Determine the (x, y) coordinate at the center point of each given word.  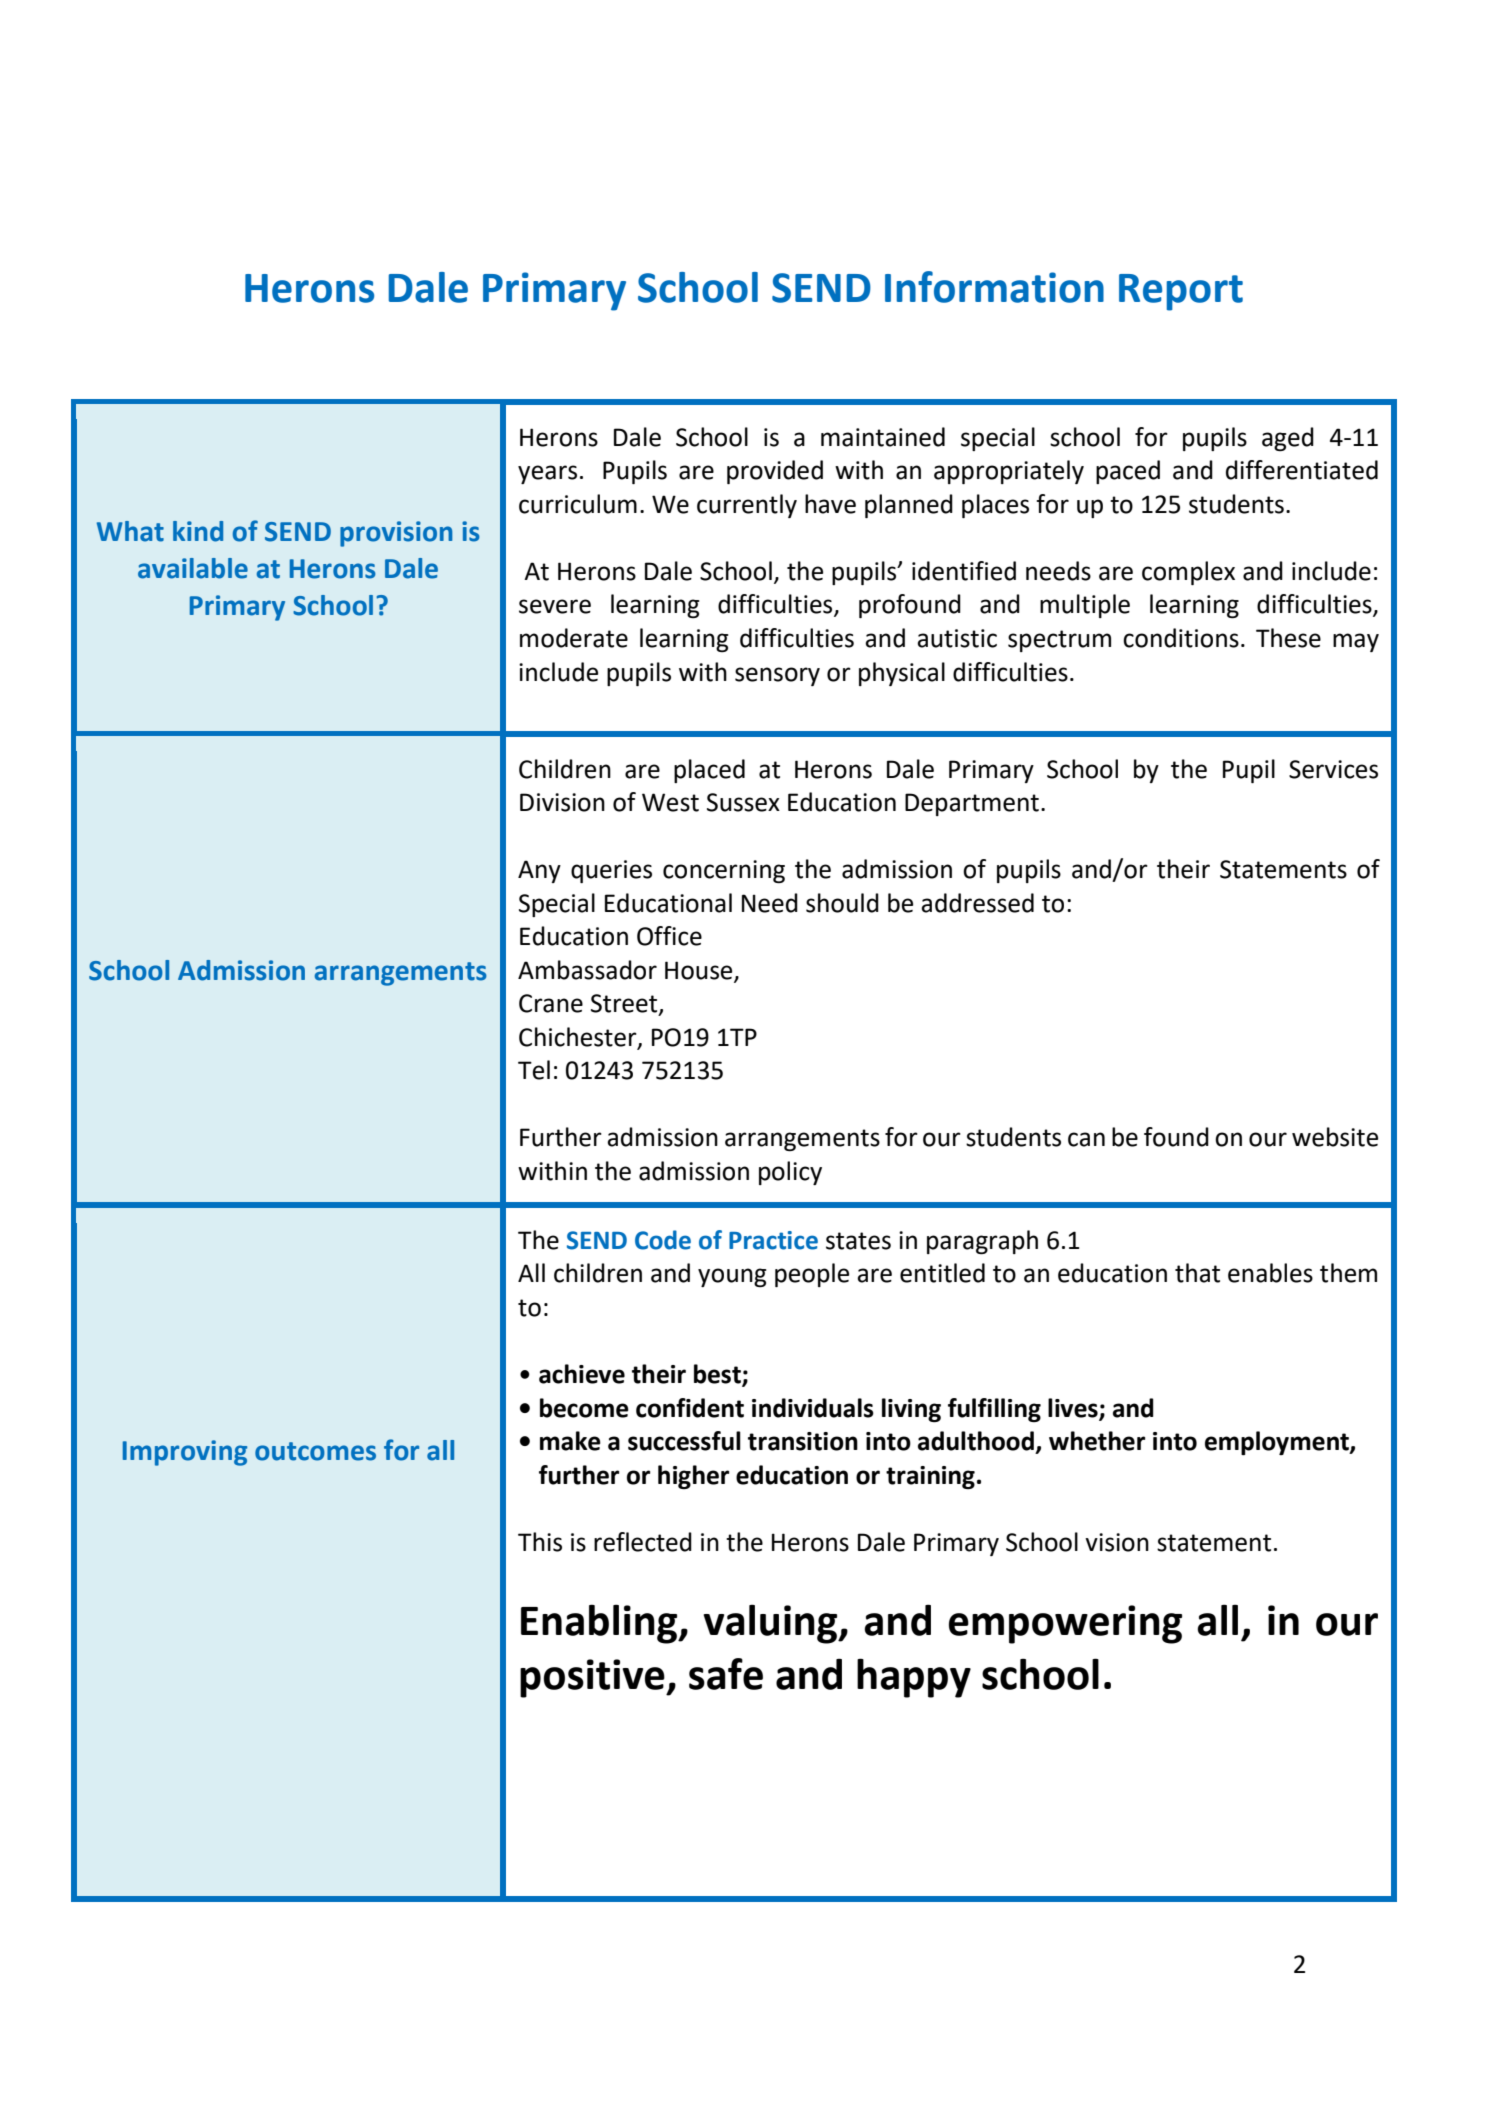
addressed (977, 903)
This (540, 1542)
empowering (1065, 1624)
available (193, 568)
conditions (1181, 638)
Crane (551, 1003)
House (700, 971)
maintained (883, 437)
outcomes (315, 1451)
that (1197, 1273)
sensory (777, 676)
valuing (771, 1624)
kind (198, 531)
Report (1181, 292)
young (732, 1277)
